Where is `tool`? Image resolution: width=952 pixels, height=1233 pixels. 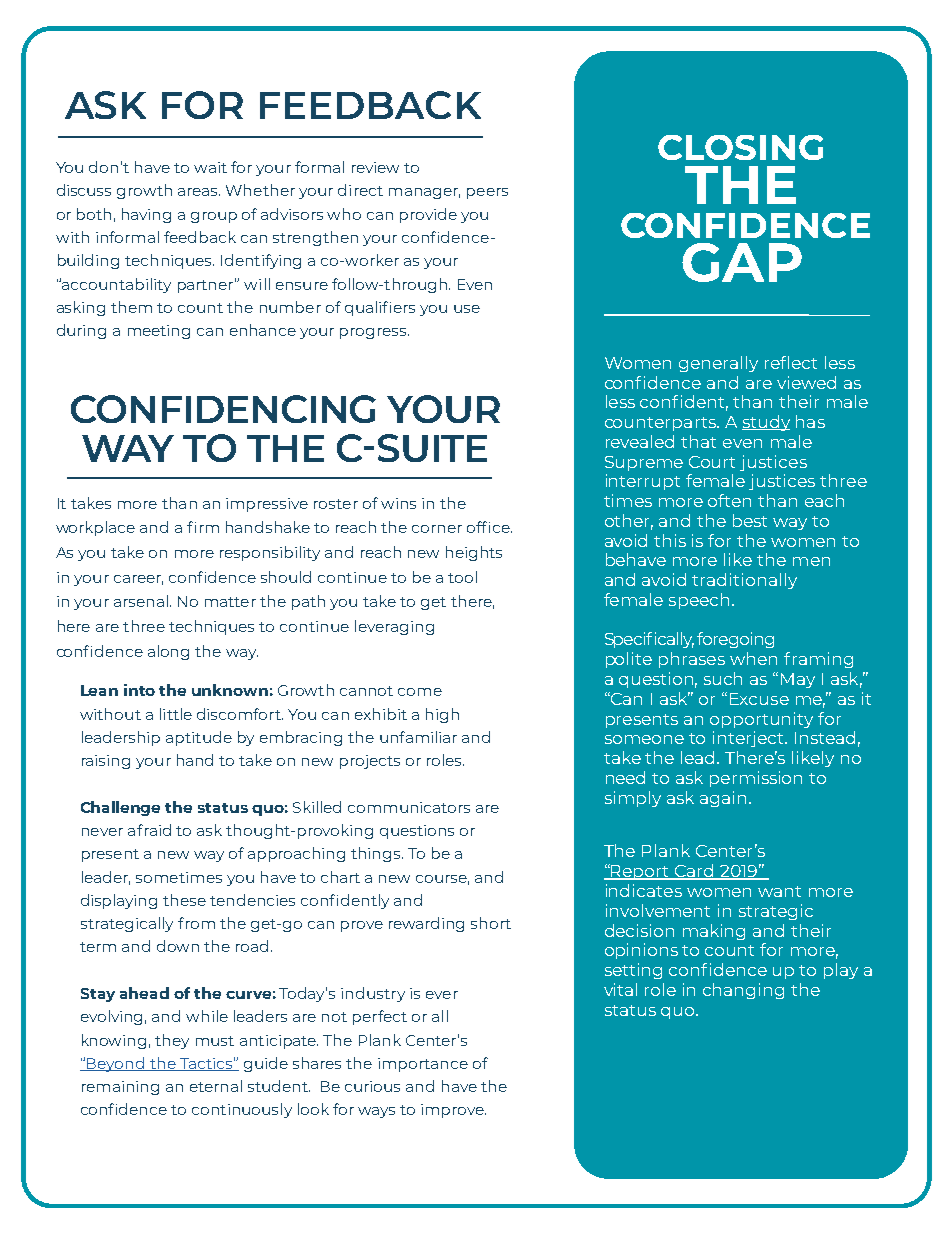 tool is located at coordinates (462, 577).
